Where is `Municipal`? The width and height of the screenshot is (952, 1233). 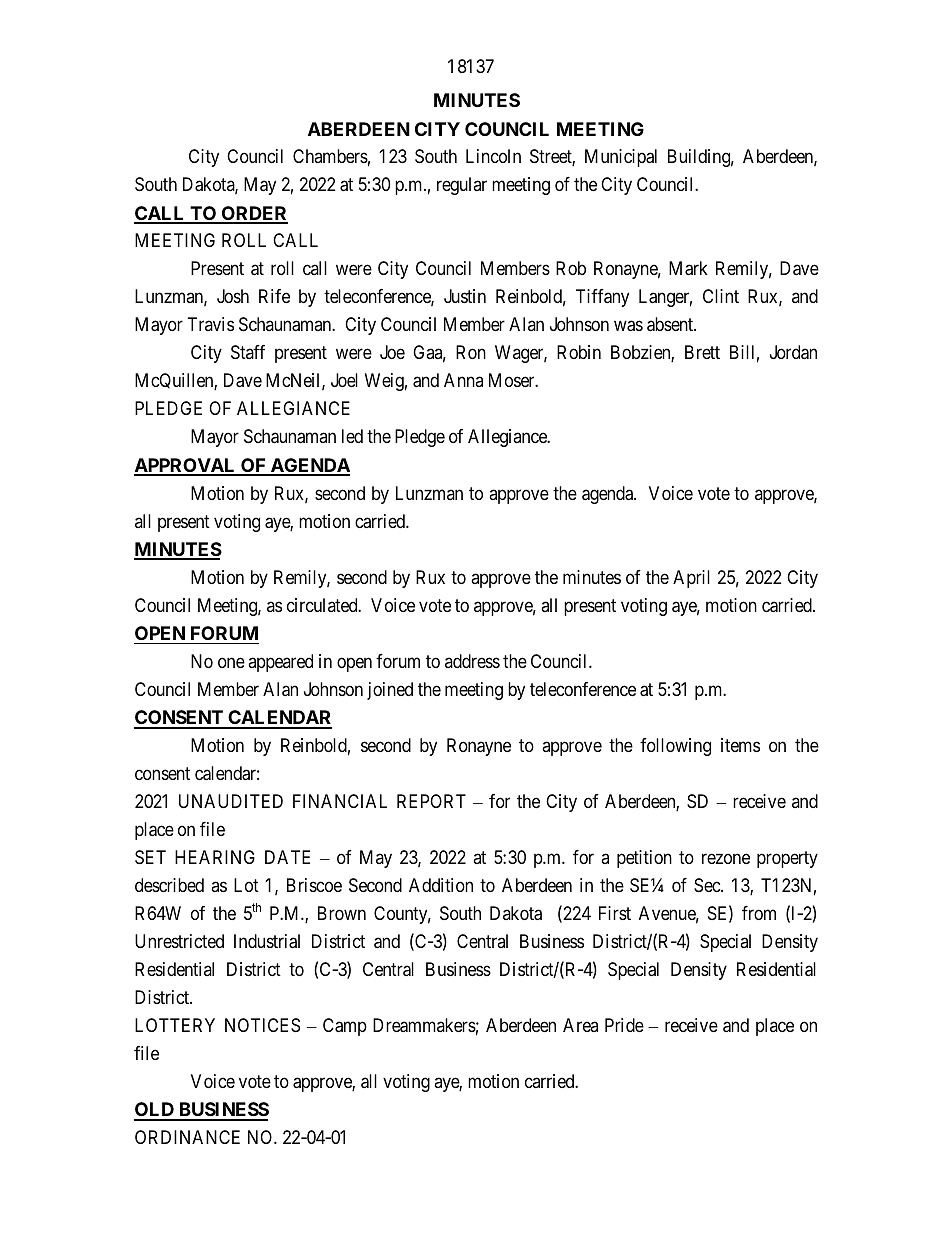 Municipal is located at coordinates (621, 158).
